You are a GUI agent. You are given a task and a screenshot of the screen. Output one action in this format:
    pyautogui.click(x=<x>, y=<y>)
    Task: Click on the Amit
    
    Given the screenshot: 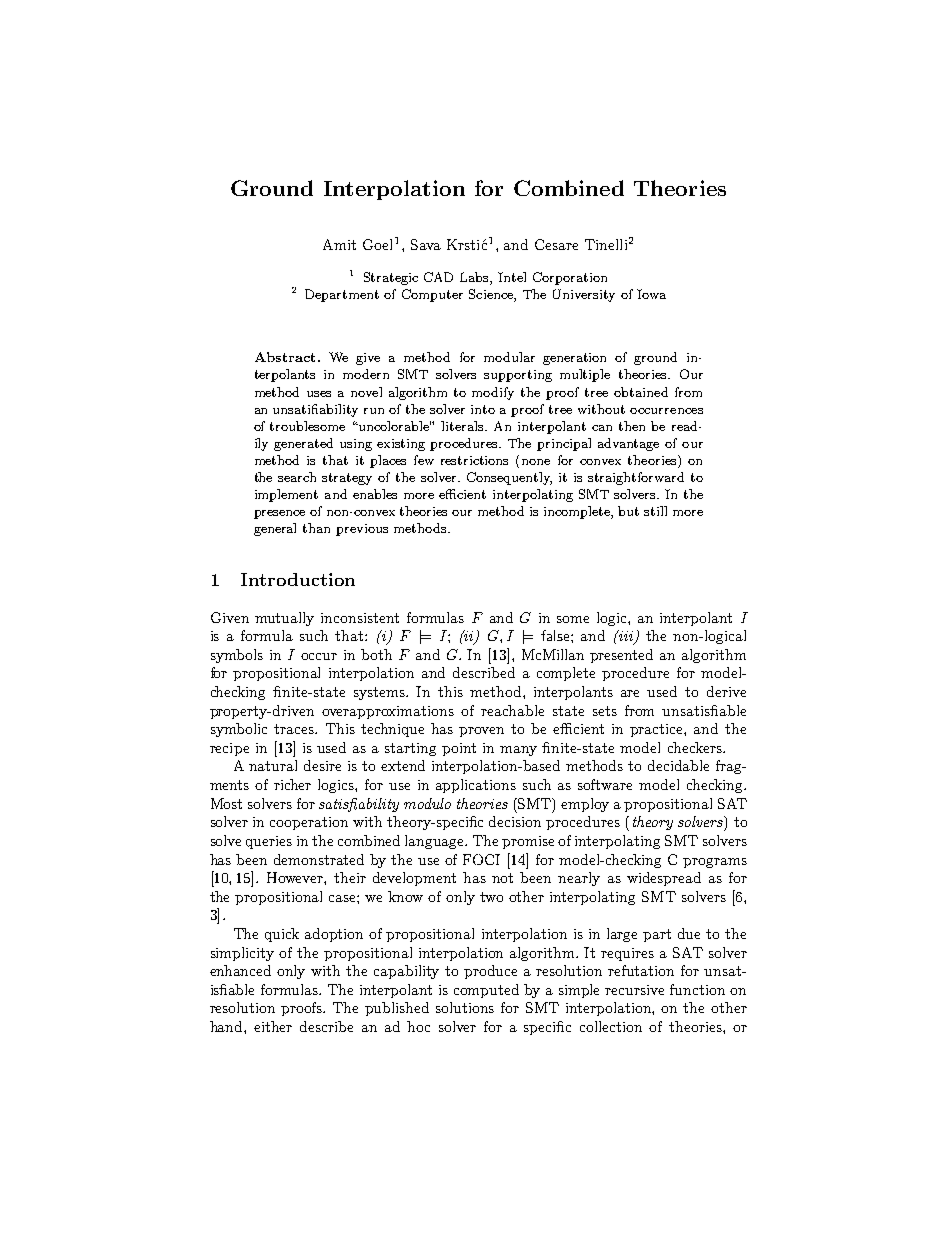 What is the action you would take?
    pyautogui.click(x=339, y=244)
